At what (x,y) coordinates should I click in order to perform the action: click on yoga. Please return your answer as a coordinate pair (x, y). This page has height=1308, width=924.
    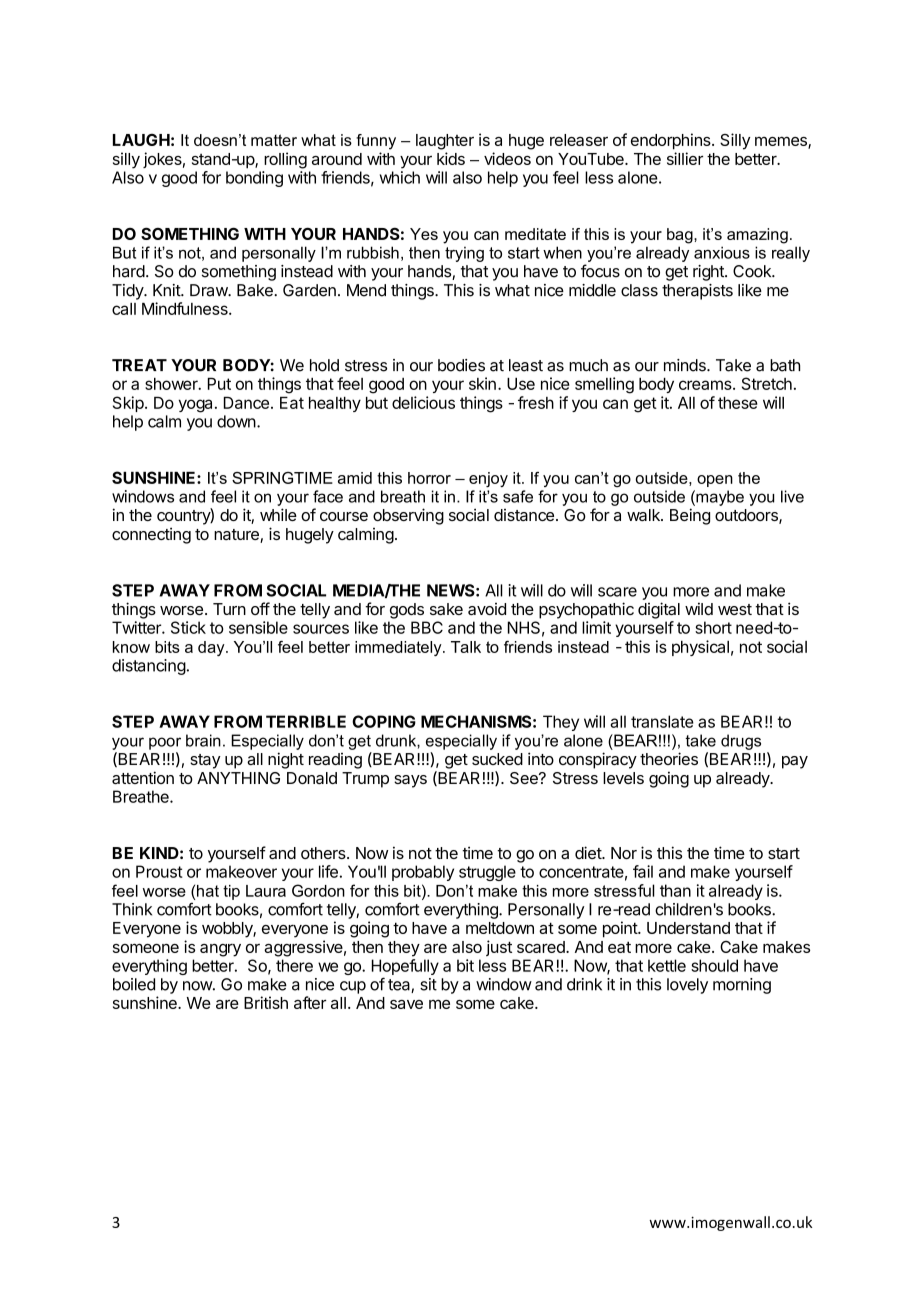
    Looking at the image, I should click on (195, 406).
